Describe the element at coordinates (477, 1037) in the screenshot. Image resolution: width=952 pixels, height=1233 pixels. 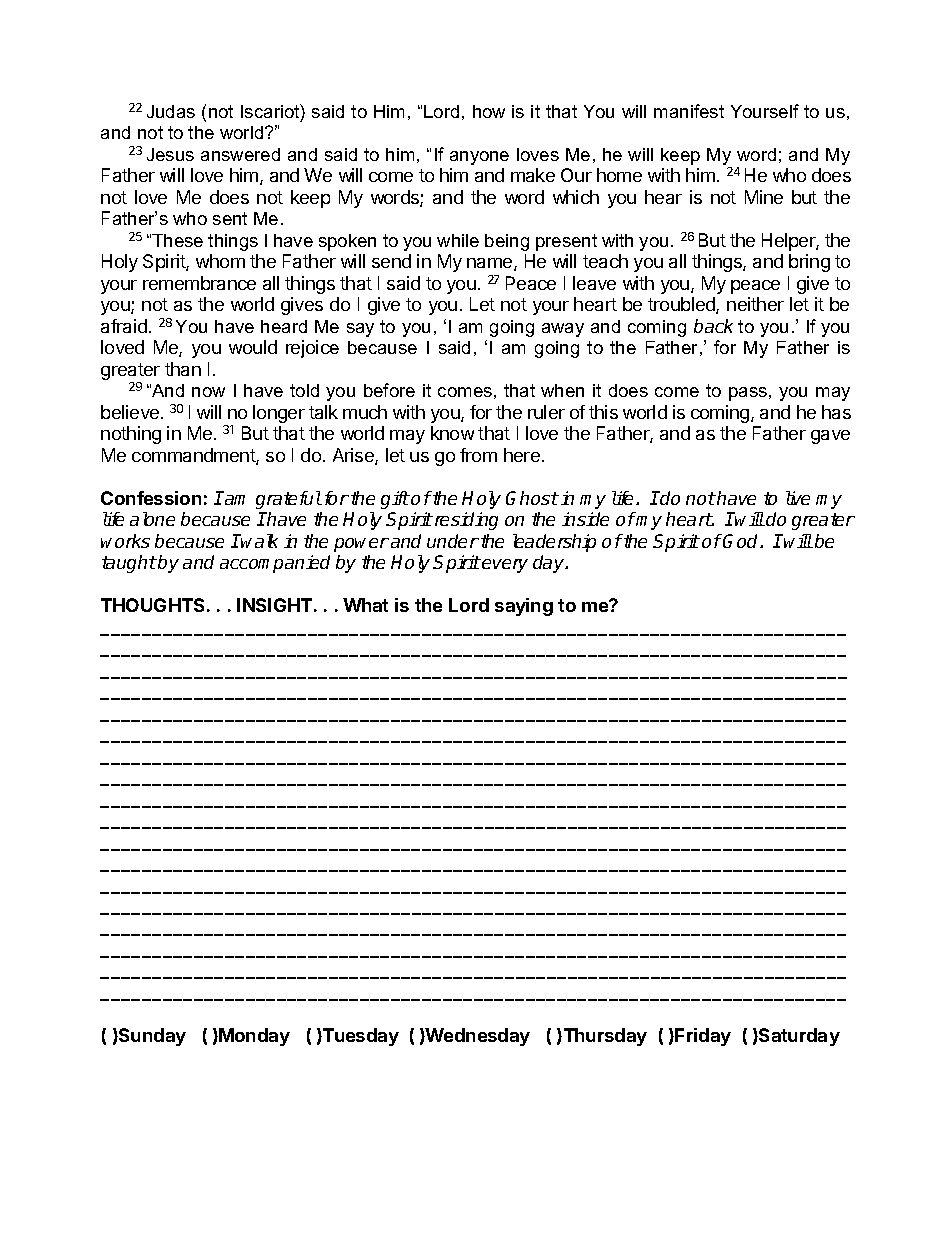
I see `Wednesday` at that location.
